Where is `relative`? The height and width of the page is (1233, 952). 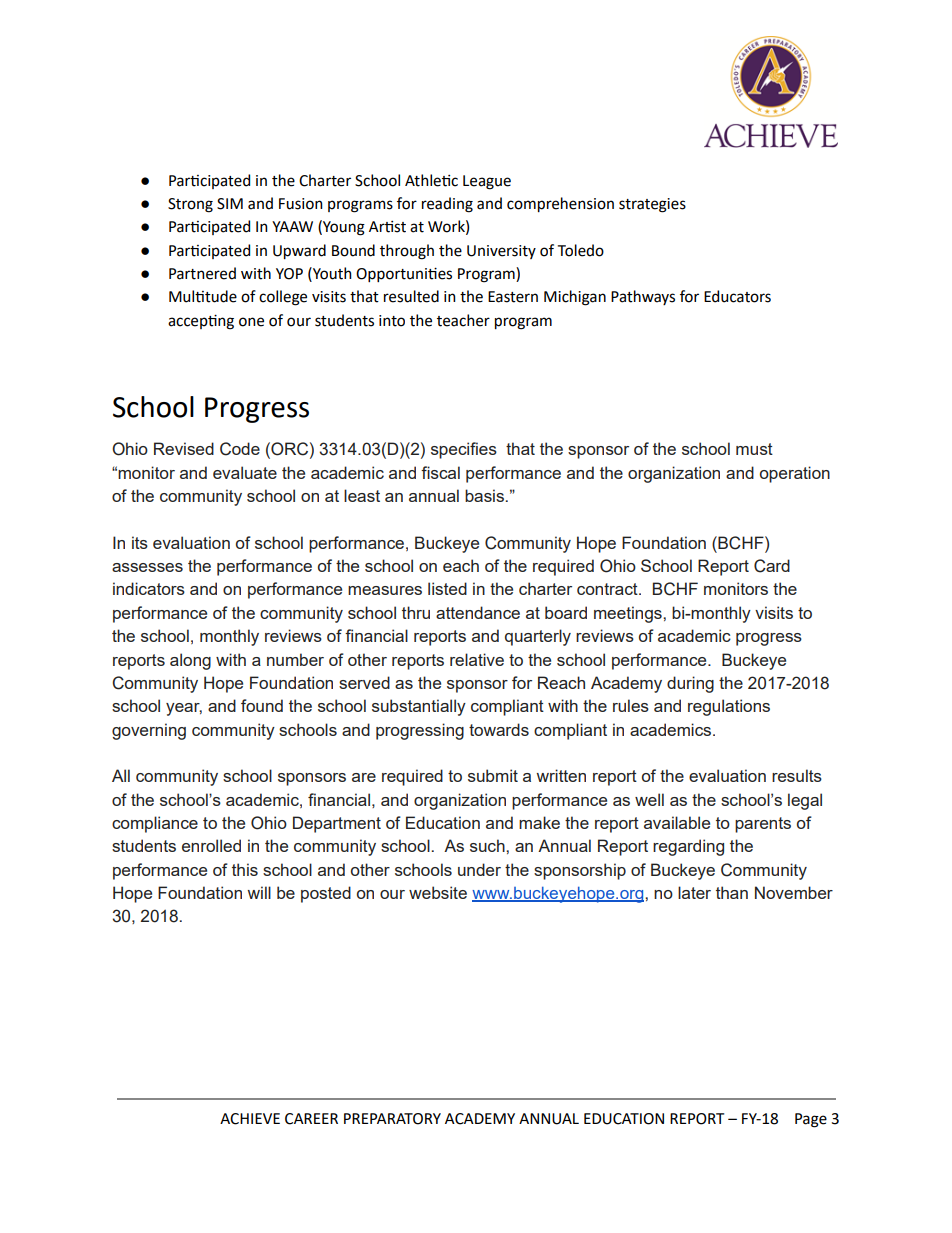
relative is located at coordinates (477, 659).
